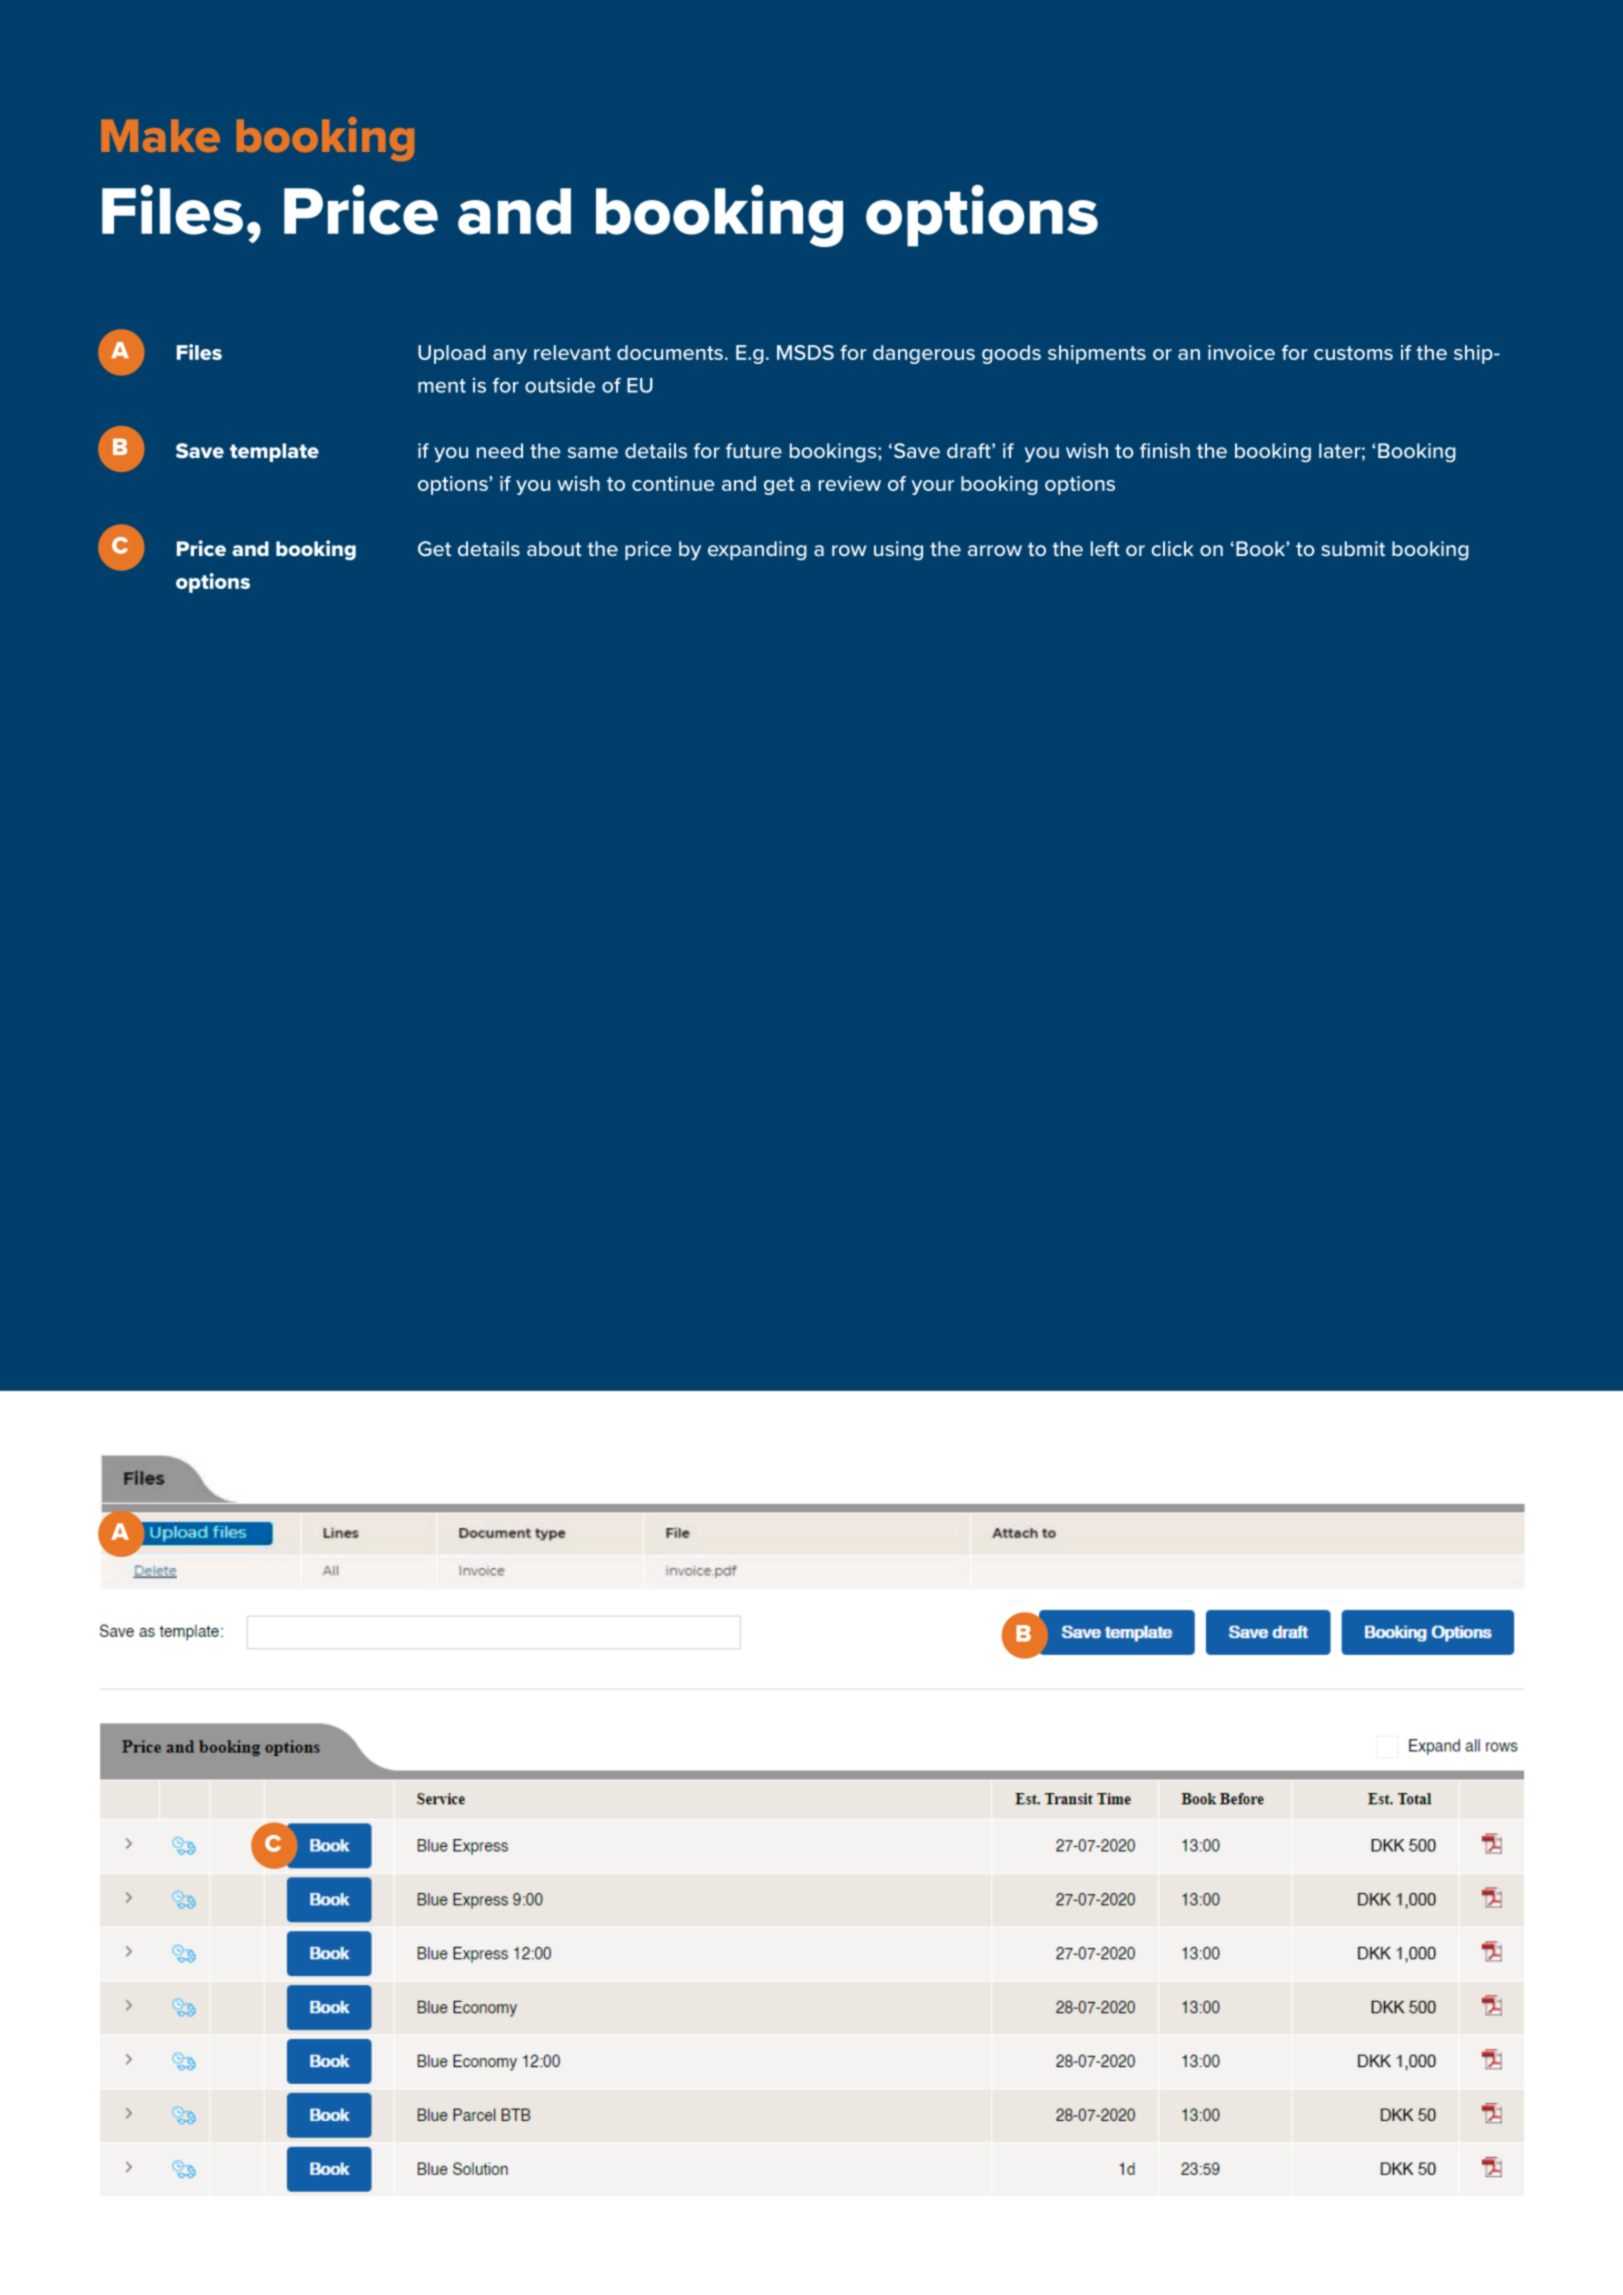  What do you see at coordinates (1353, 353) in the document?
I see `customs` at bounding box center [1353, 353].
